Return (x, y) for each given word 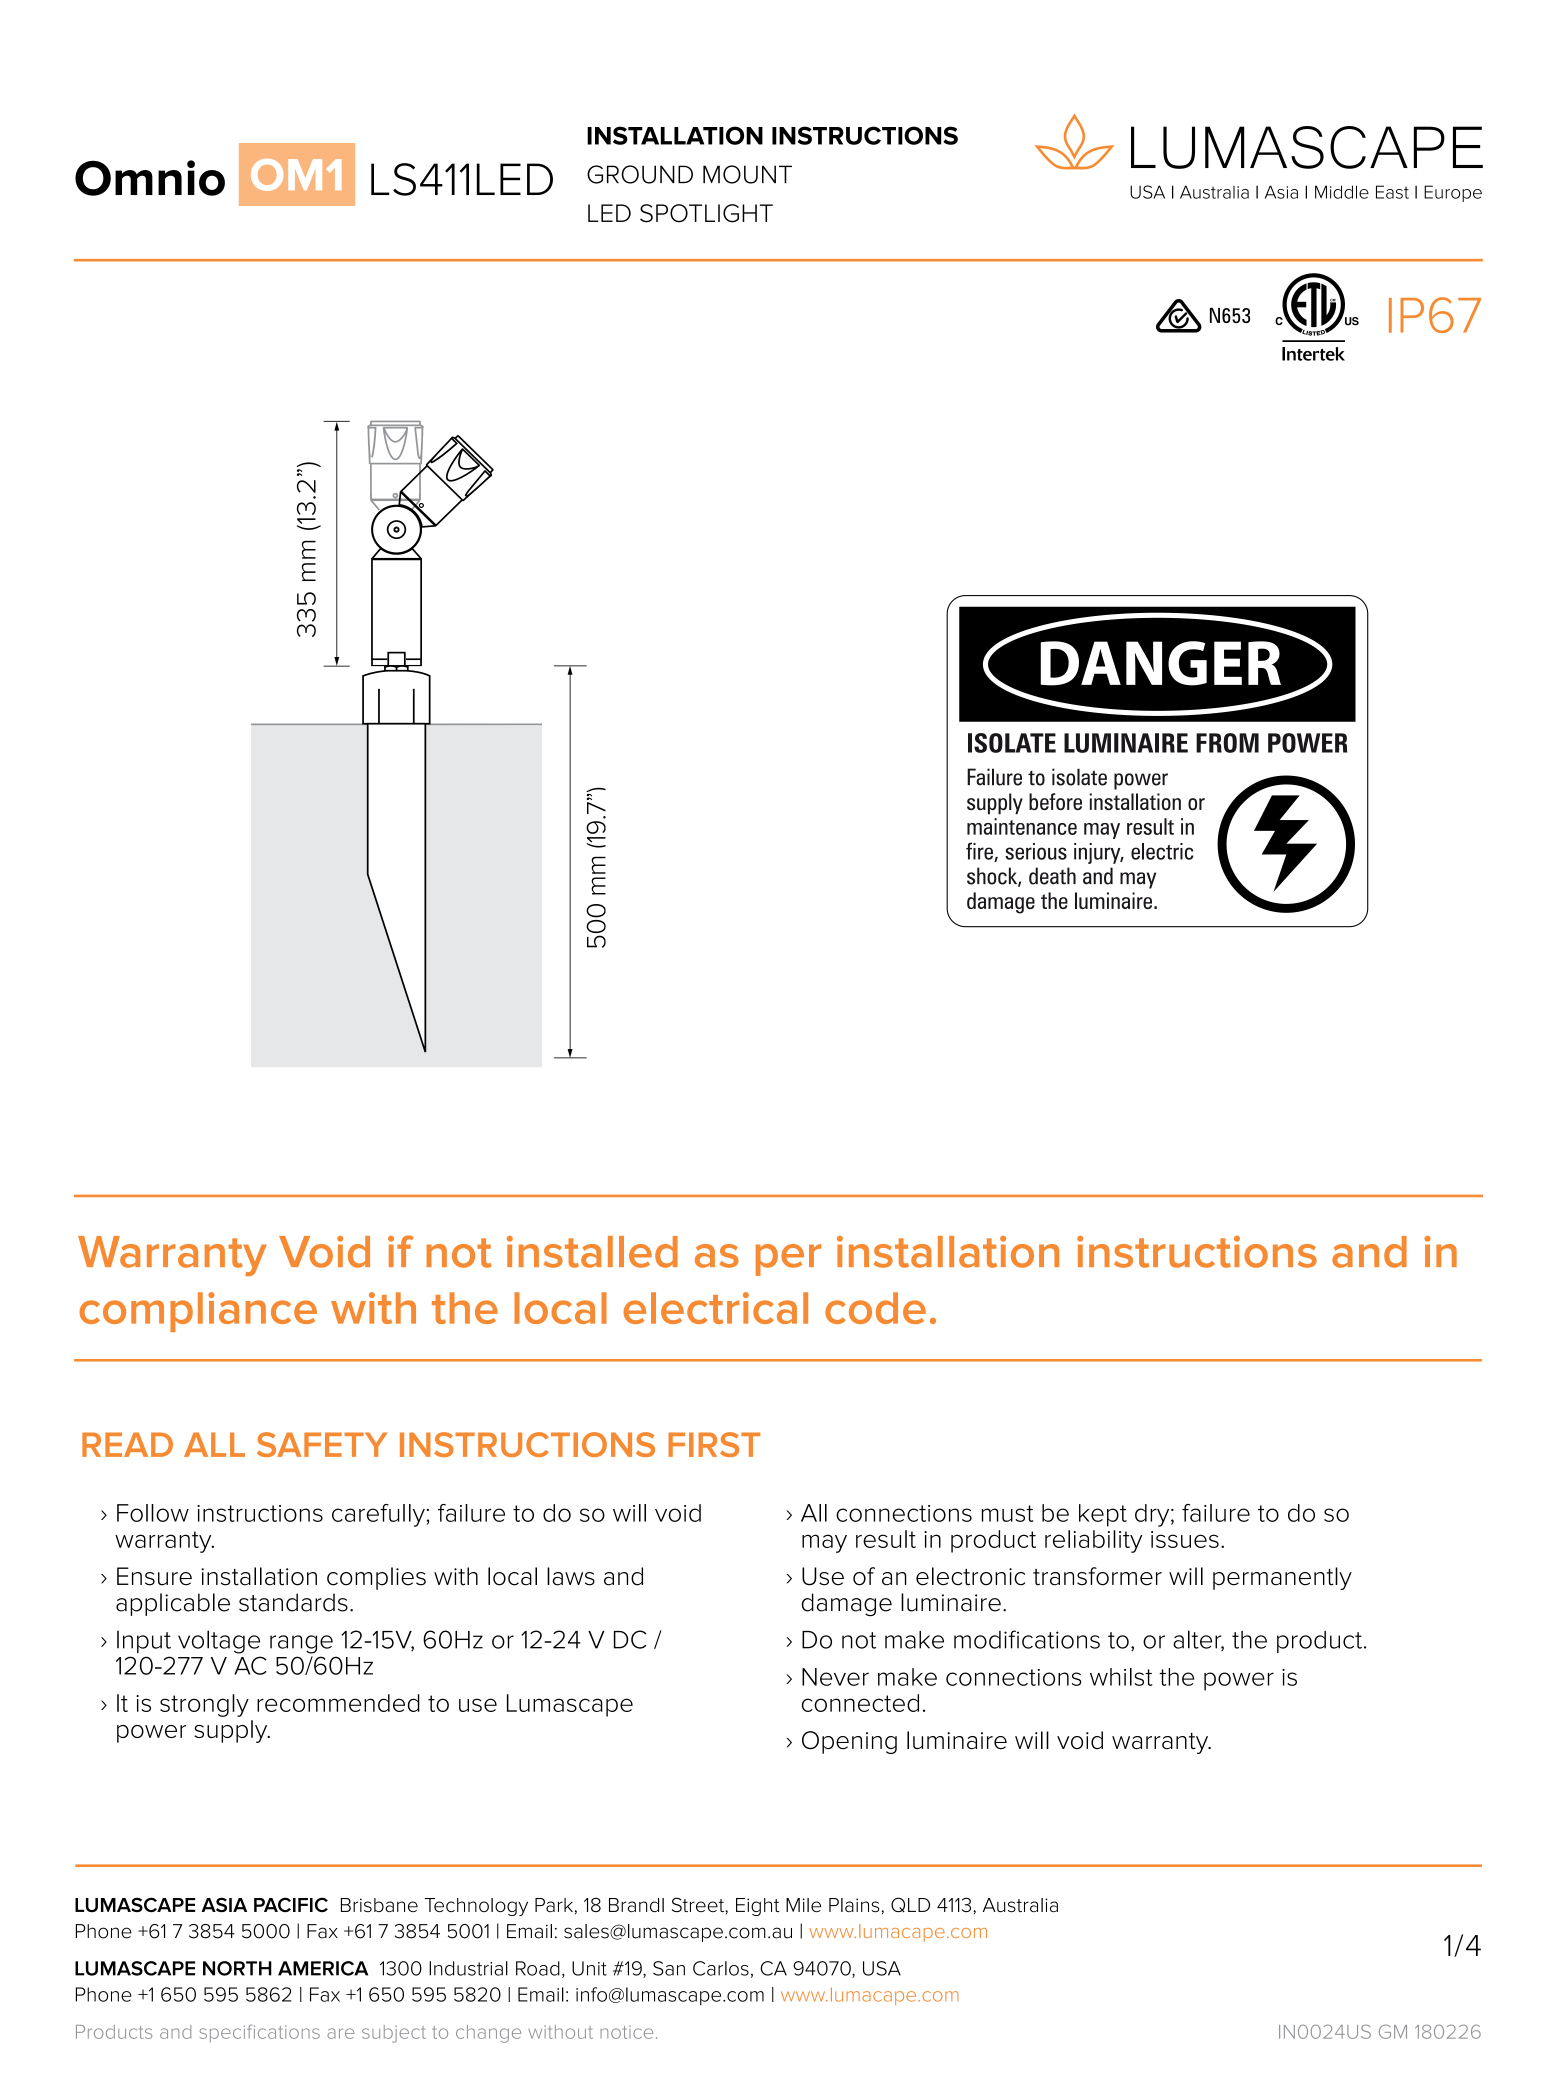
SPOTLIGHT (706, 213)
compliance (198, 1312)
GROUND (640, 174)
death (1052, 876)
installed (592, 1252)
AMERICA (323, 1968)
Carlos (721, 1968)
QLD (910, 1905)
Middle (1342, 192)
